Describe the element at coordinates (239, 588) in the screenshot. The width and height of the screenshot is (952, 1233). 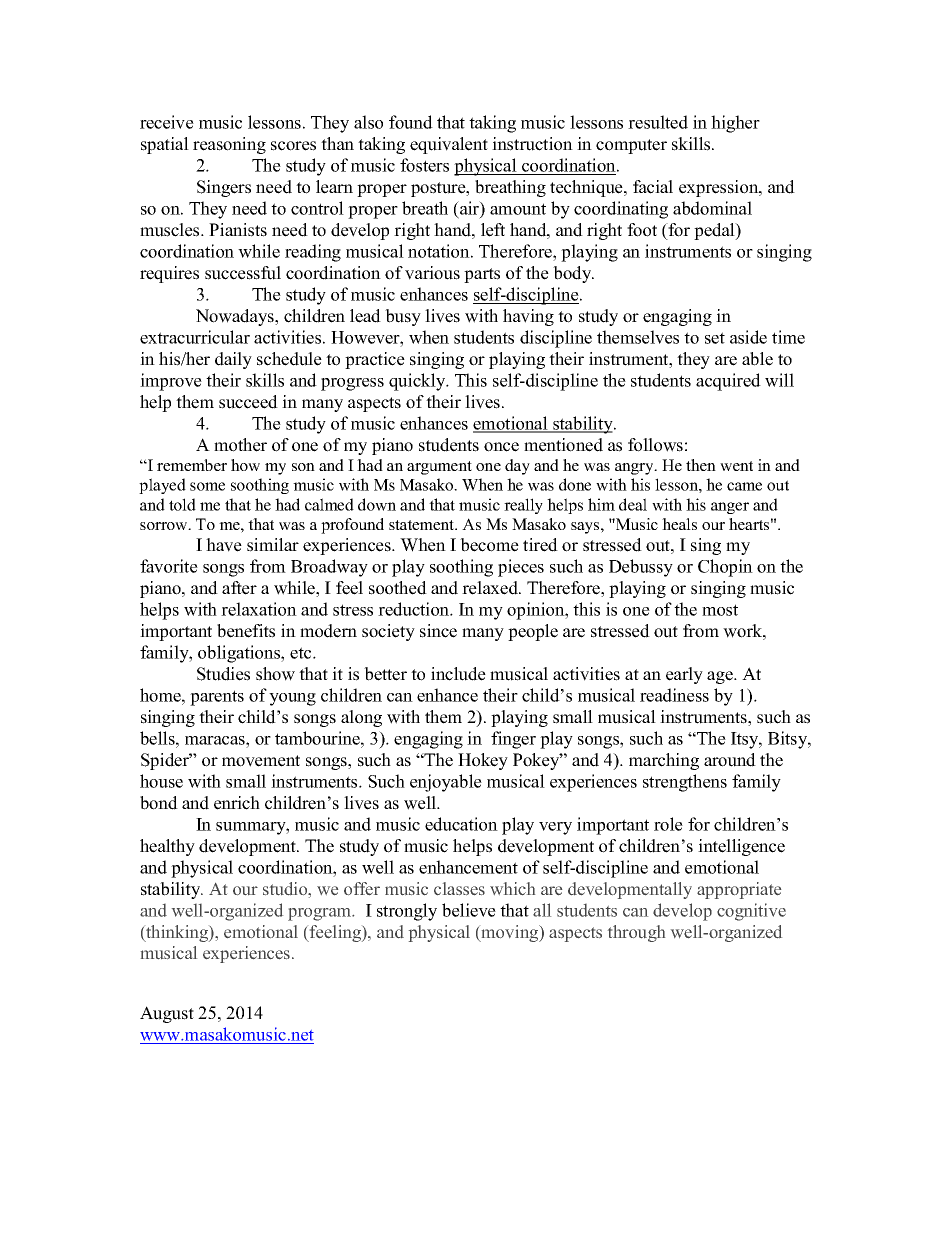
I see `after` at that location.
